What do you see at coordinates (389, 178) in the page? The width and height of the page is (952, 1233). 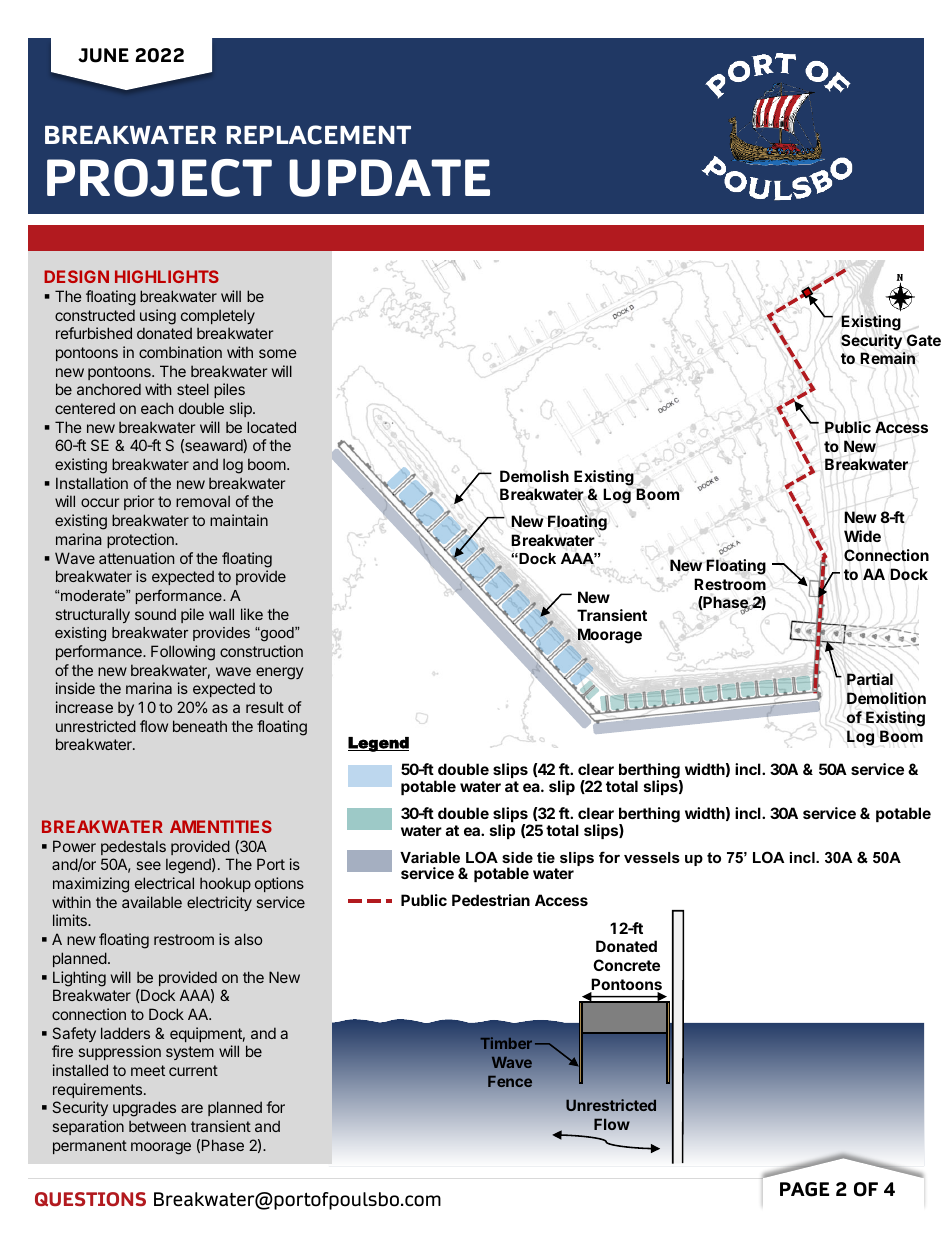 I see `UPDATE` at bounding box center [389, 178].
